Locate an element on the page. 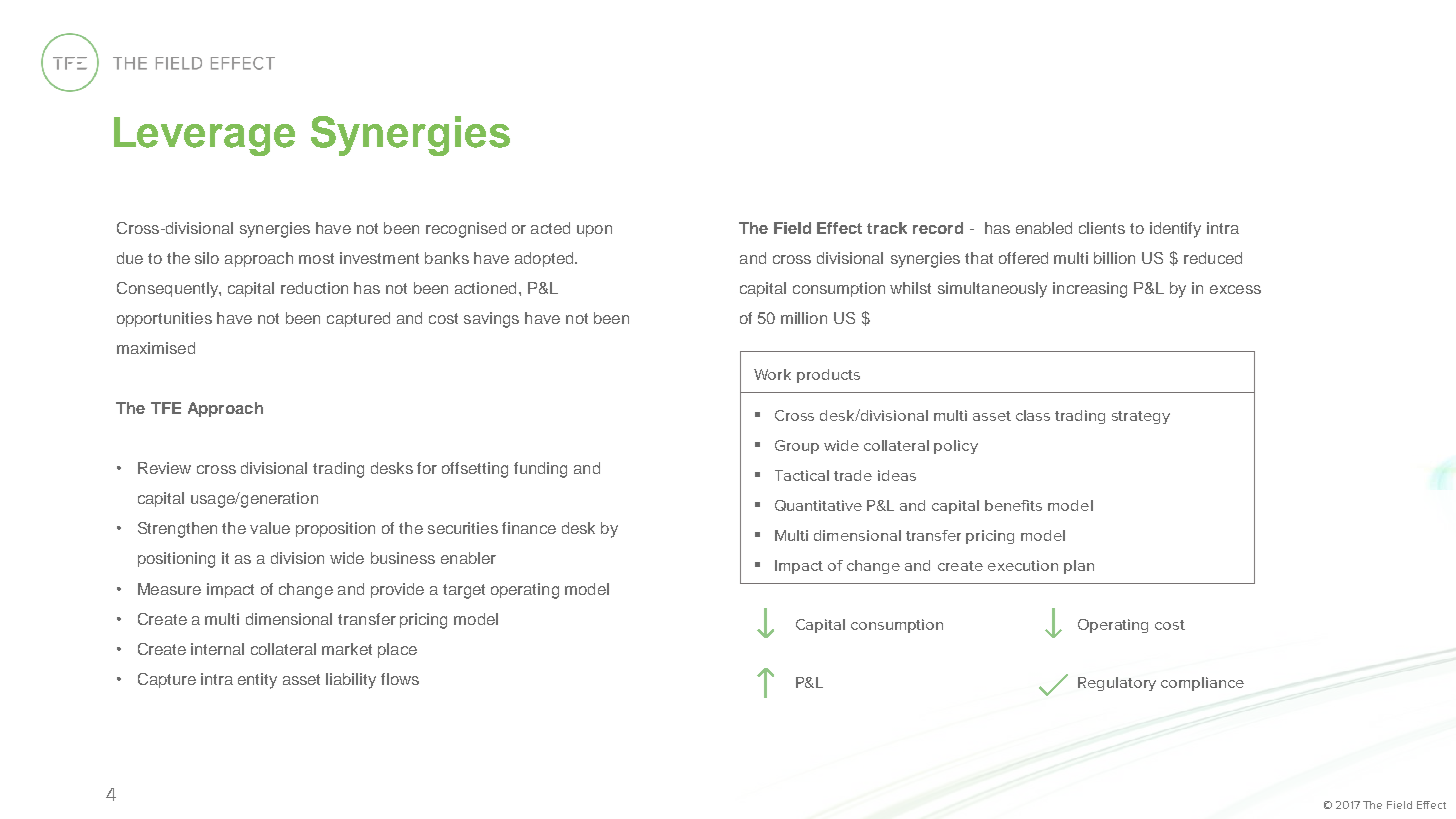 This document has height=819, width=1456. flows is located at coordinates (400, 679).
